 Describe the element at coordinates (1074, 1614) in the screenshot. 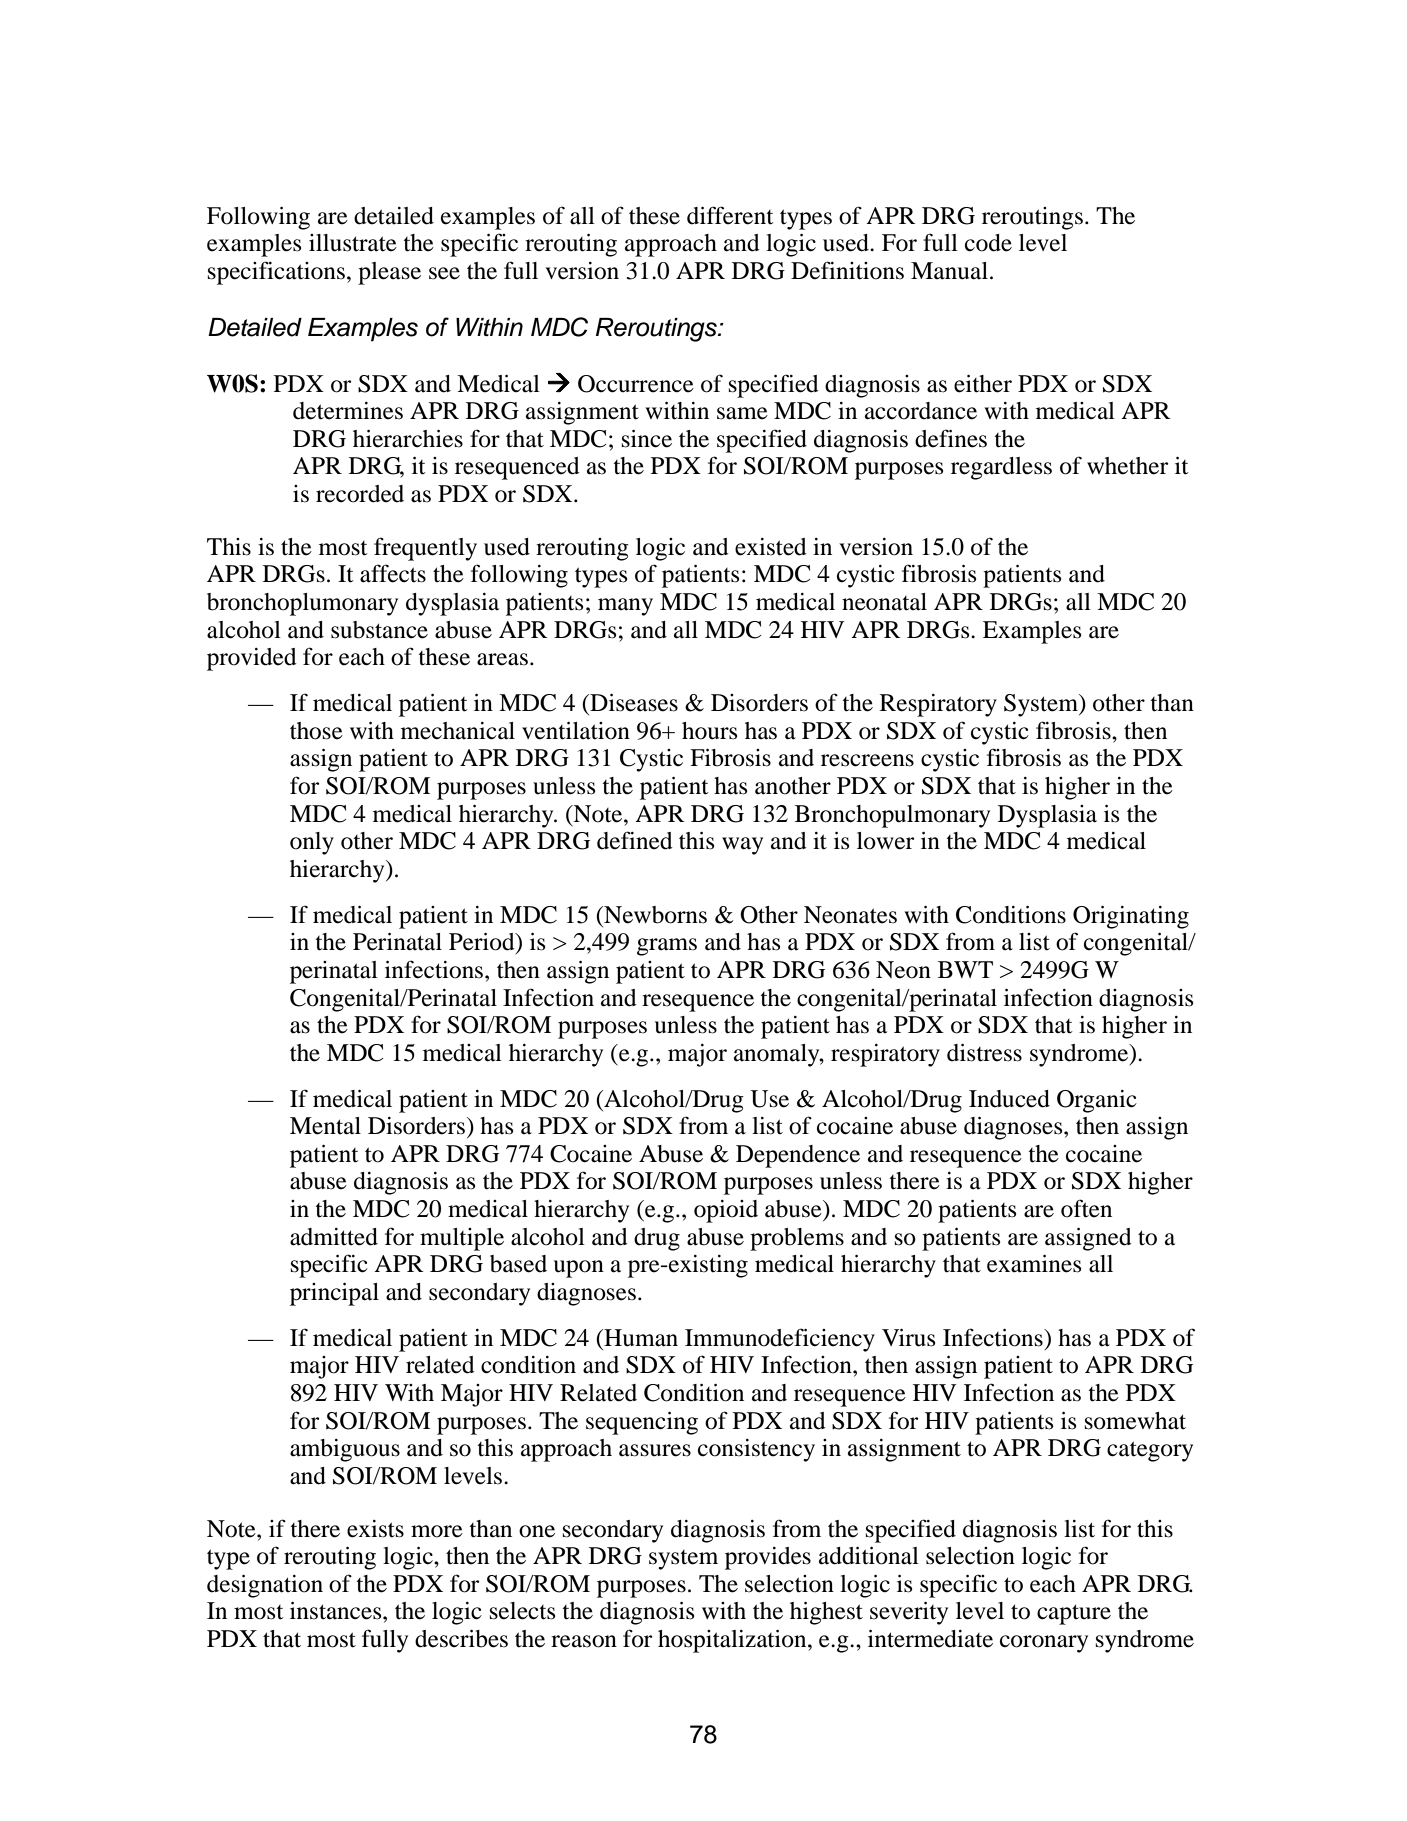

I see `capture` at that location.
